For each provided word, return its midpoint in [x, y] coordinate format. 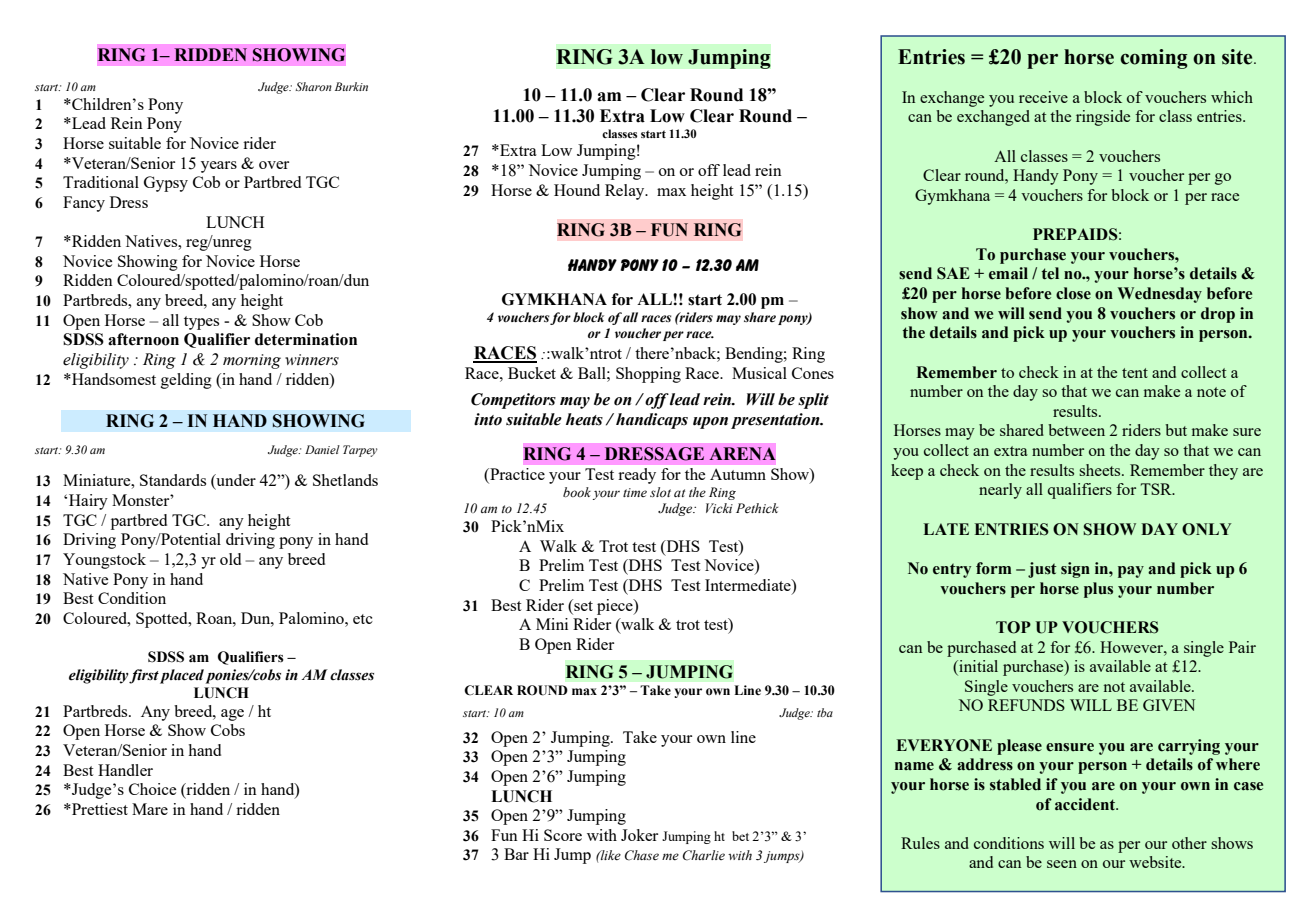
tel [1050, 273]
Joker [639, 835]
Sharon [313, 86]
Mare [150, 809]
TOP [1013, 627]
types [201, 323]
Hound [577, 190]
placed [182, 676]
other [1189, 843]
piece [616, 607]
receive [1043, 97]
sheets [1101, 470]
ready [637, 476]
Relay [626, 192]
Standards [173, 480]
